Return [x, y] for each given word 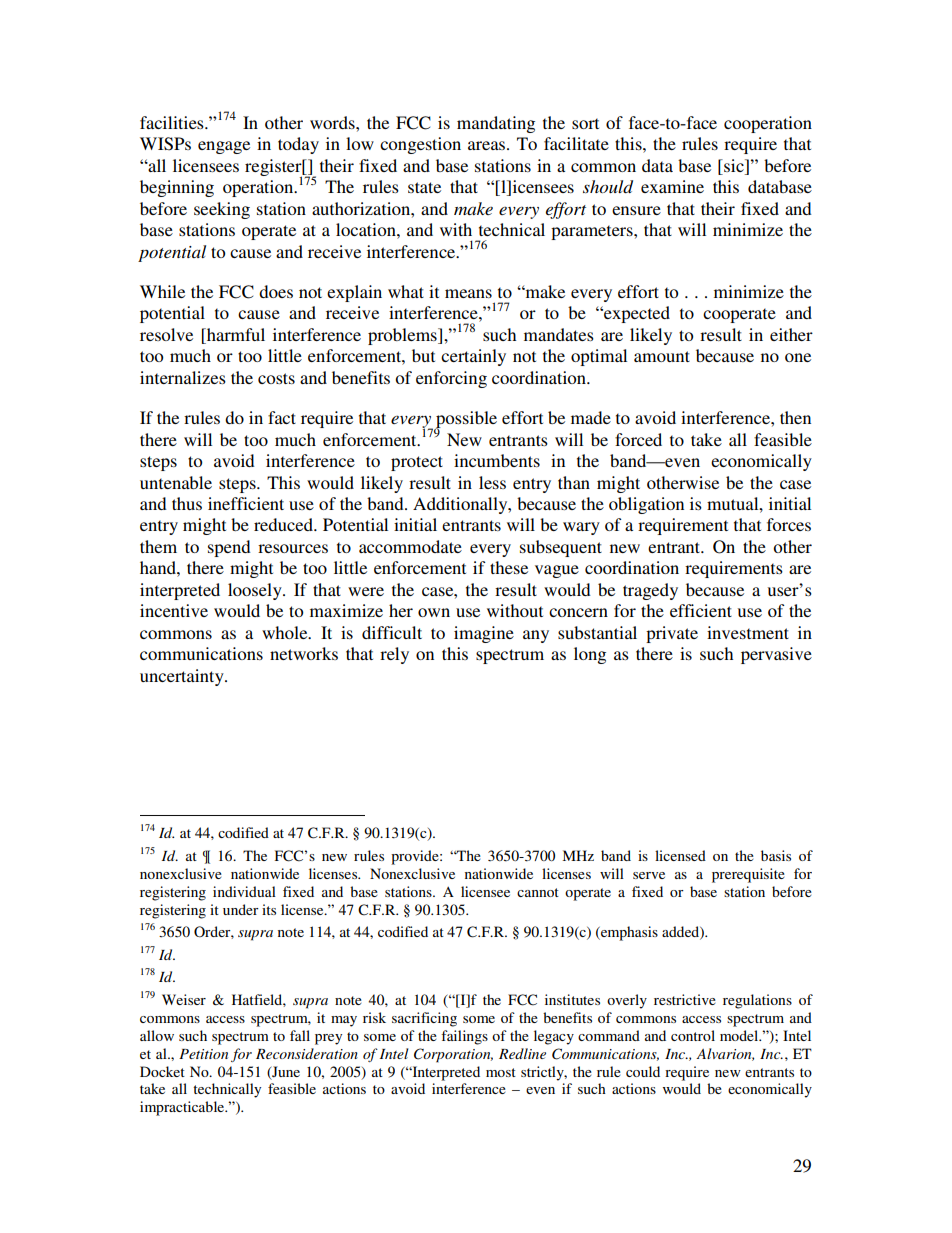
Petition [203, 1054]
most [501, 1072]
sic [734, 167]
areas [488, 145]
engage [224, 147]
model [740, 1035]
